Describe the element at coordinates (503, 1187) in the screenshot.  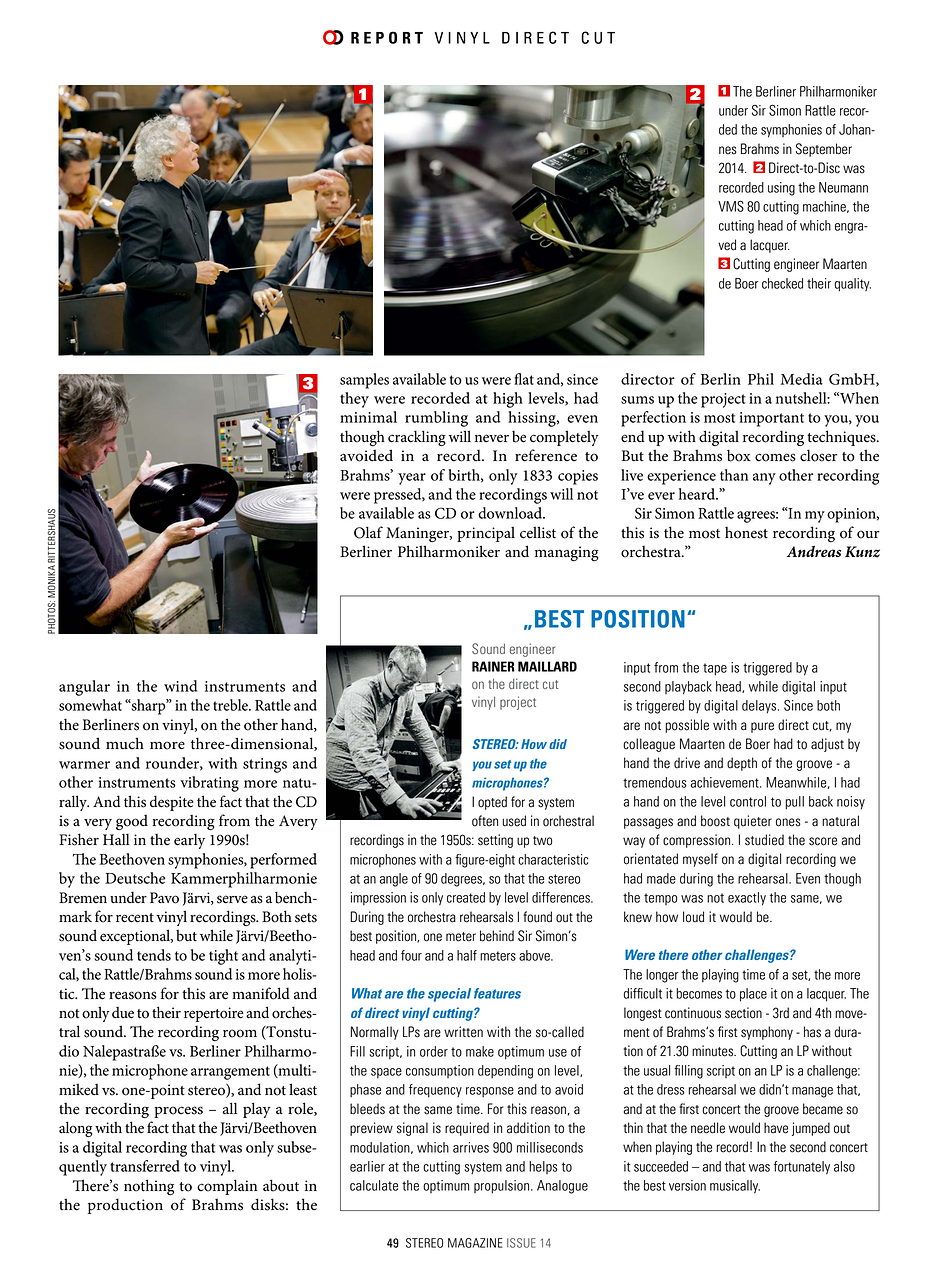
I see `propulsion` at that location.
